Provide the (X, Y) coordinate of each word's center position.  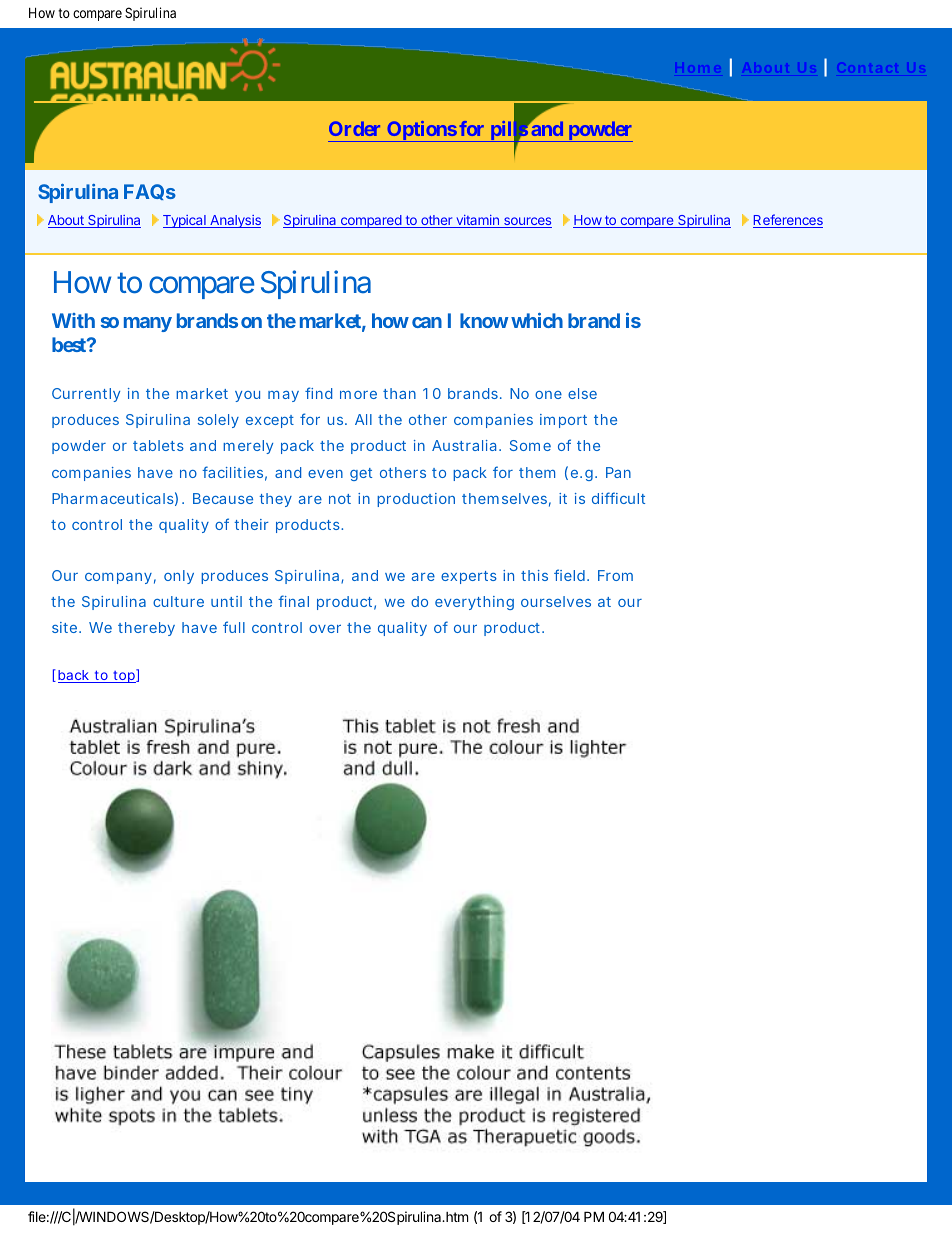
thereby (146, 629)
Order (354, 128)
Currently (86, 395)
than (399, 393)
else (582, 393)
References (788, 221)
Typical (185, 221)
